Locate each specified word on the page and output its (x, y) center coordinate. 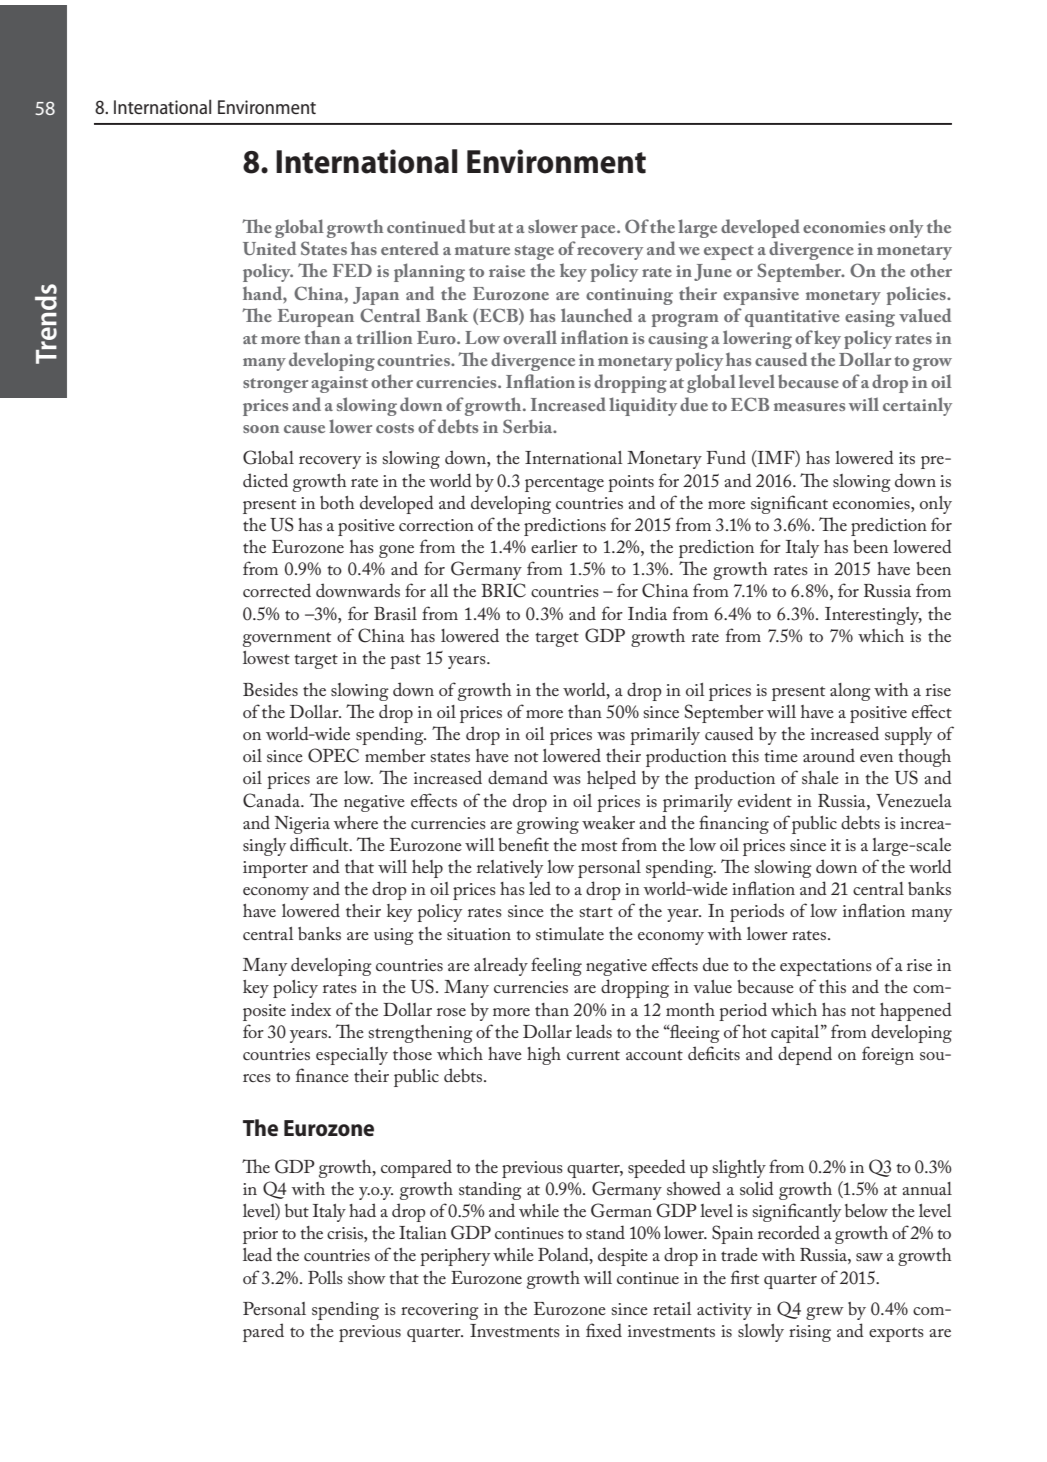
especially (352, 1056)
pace (599, 231)
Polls (325, 1277)
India (647, 613)
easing (870, 318)
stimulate (570, 933)
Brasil (395, 613)
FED (352, 270)
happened (916, 1011)
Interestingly (873, 616)
